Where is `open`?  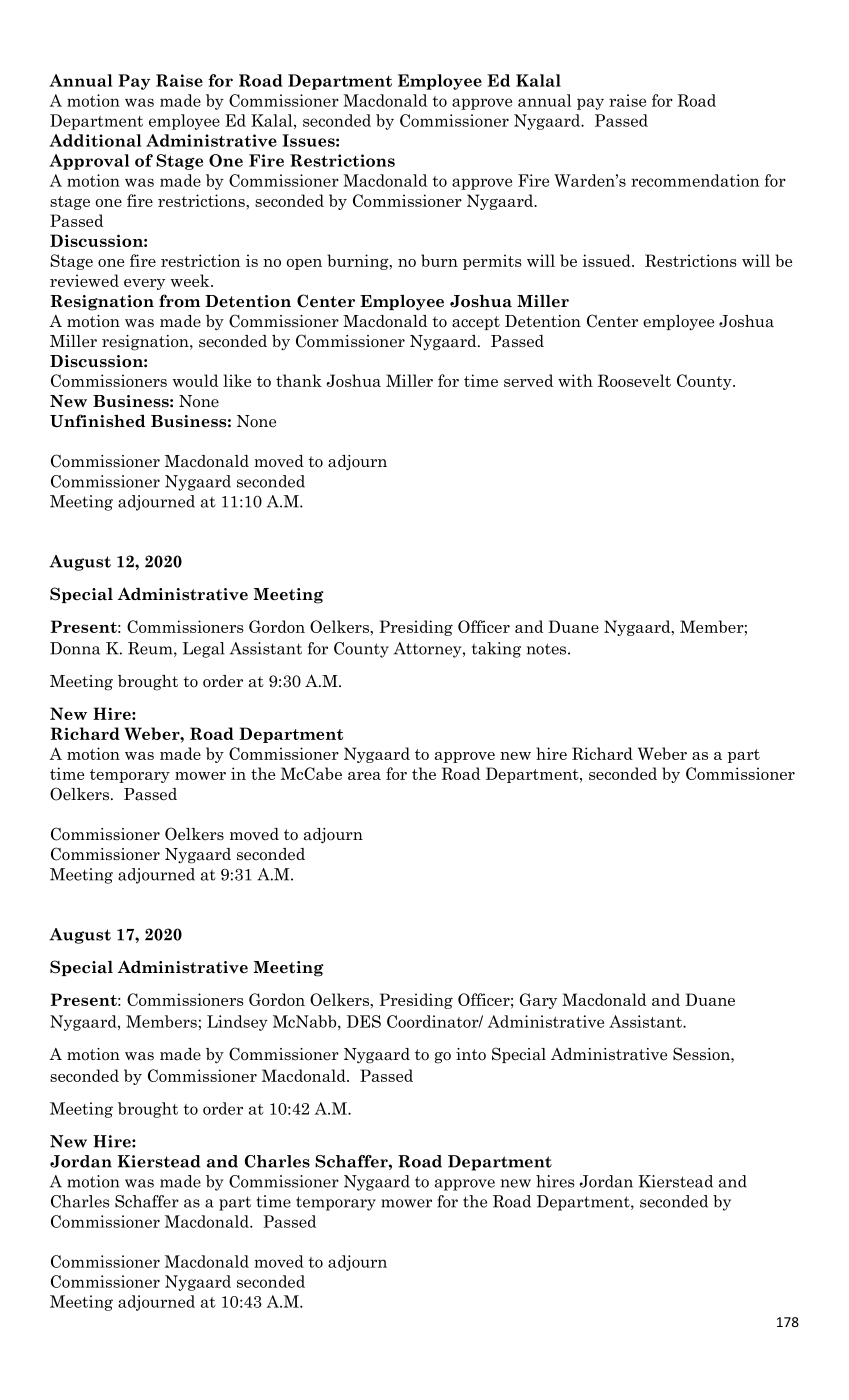 open is located at coordinates (304, 264).
